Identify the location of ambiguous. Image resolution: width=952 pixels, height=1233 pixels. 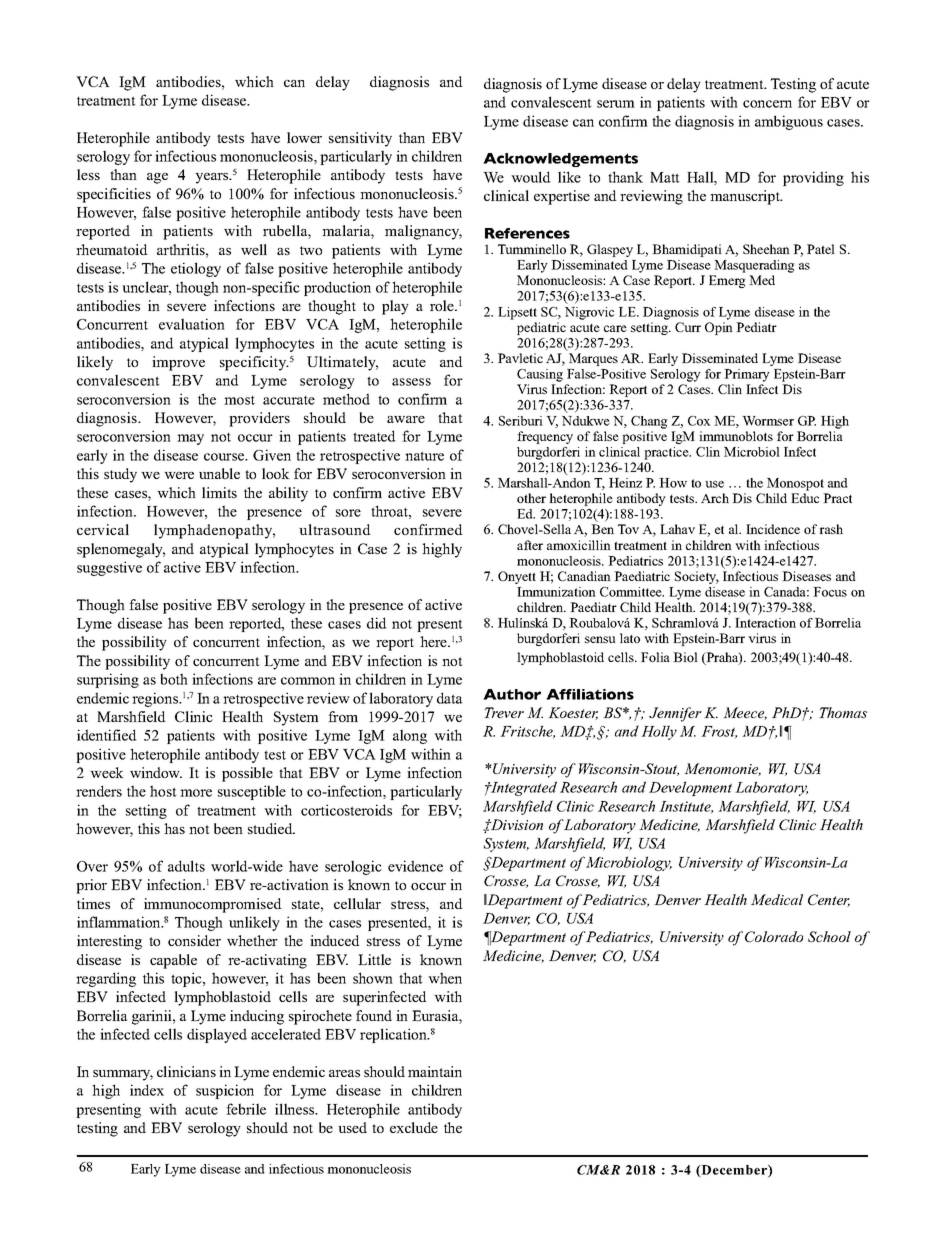
(789, 122).
